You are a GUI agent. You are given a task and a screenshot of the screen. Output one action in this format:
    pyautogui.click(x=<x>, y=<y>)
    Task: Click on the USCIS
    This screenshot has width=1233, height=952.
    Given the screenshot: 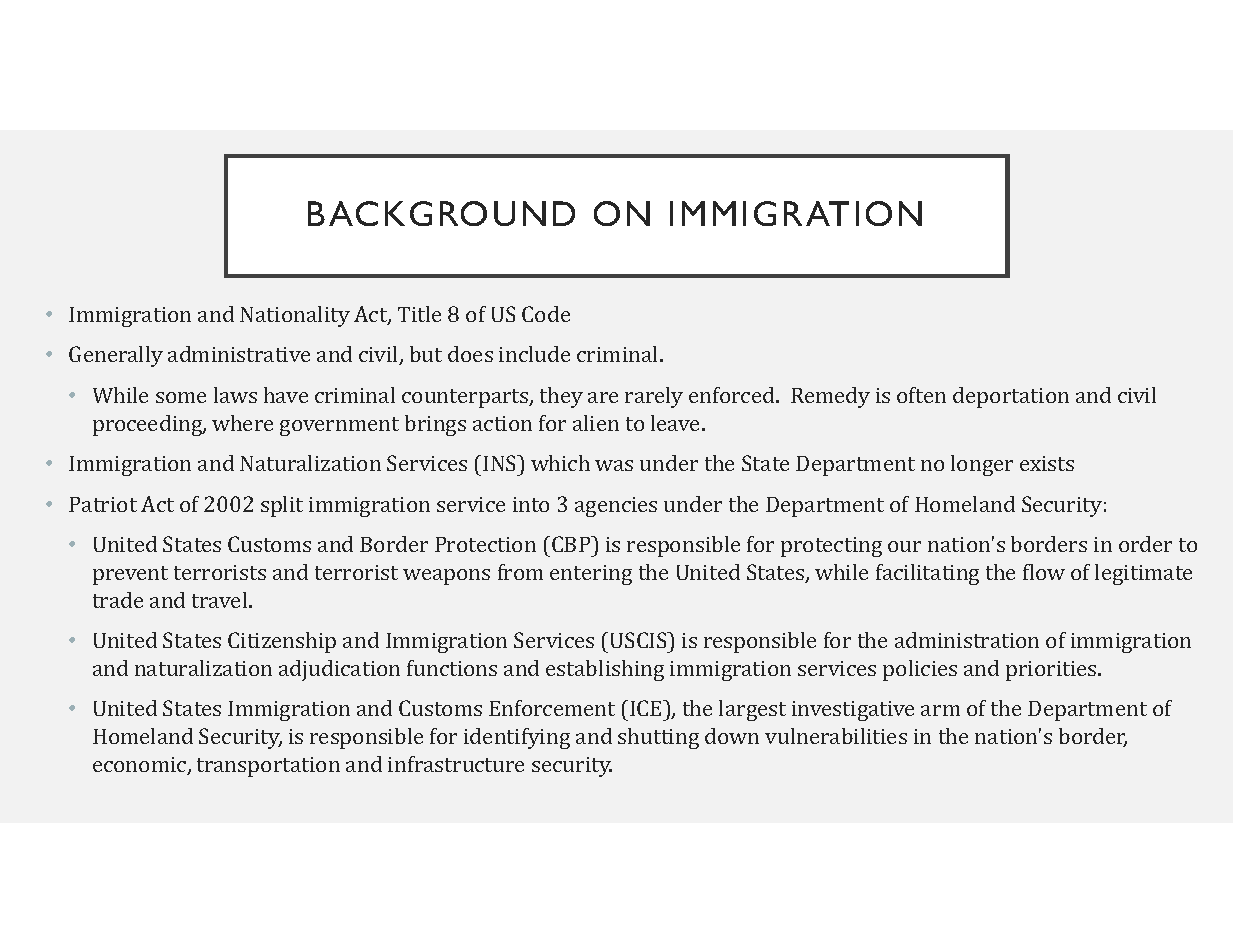 What is the action you would take?
    pyautogui.click(x=640, y=640)
